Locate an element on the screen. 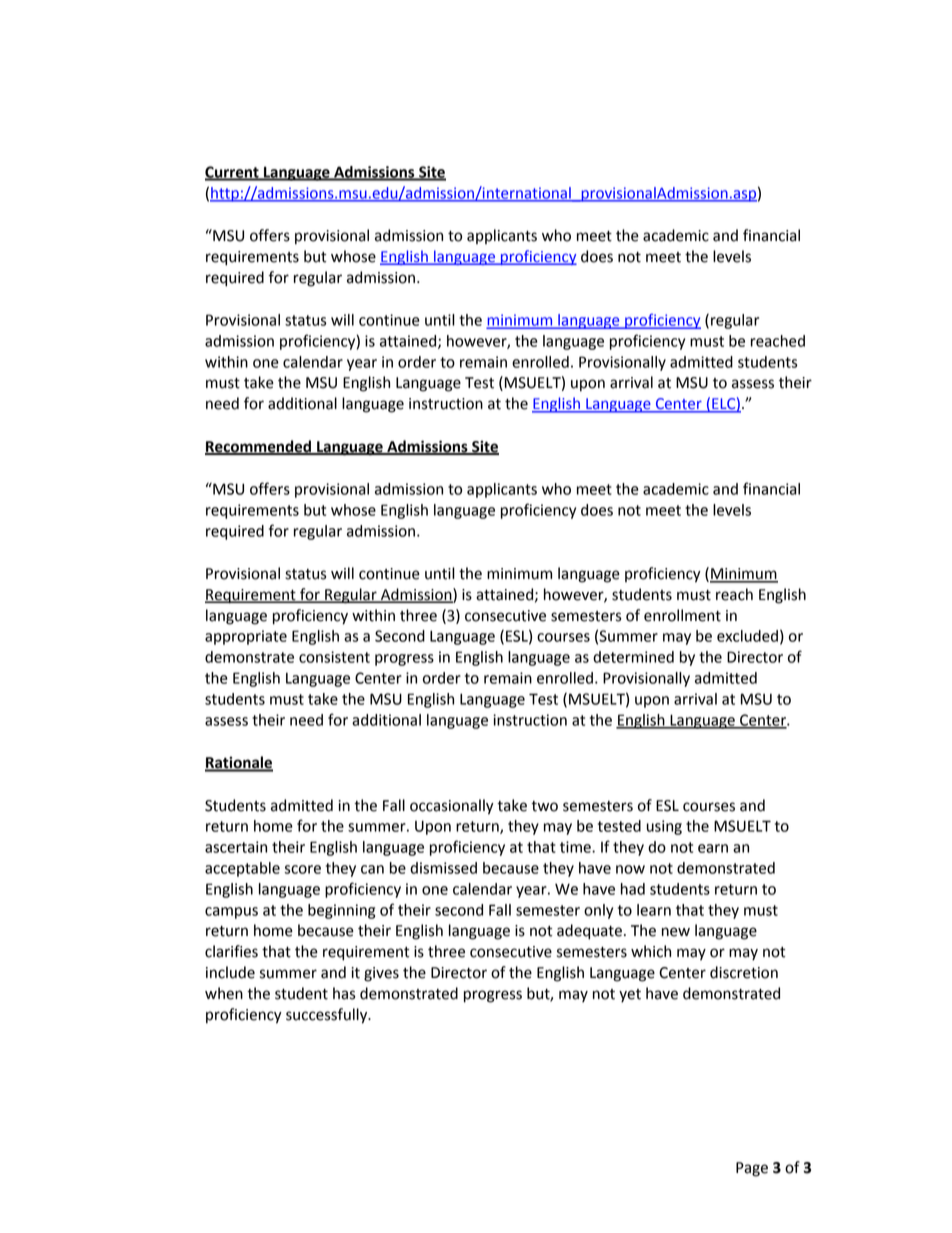 The image size is (952, 1233). occasionally is located at coordinates (452, 807).
